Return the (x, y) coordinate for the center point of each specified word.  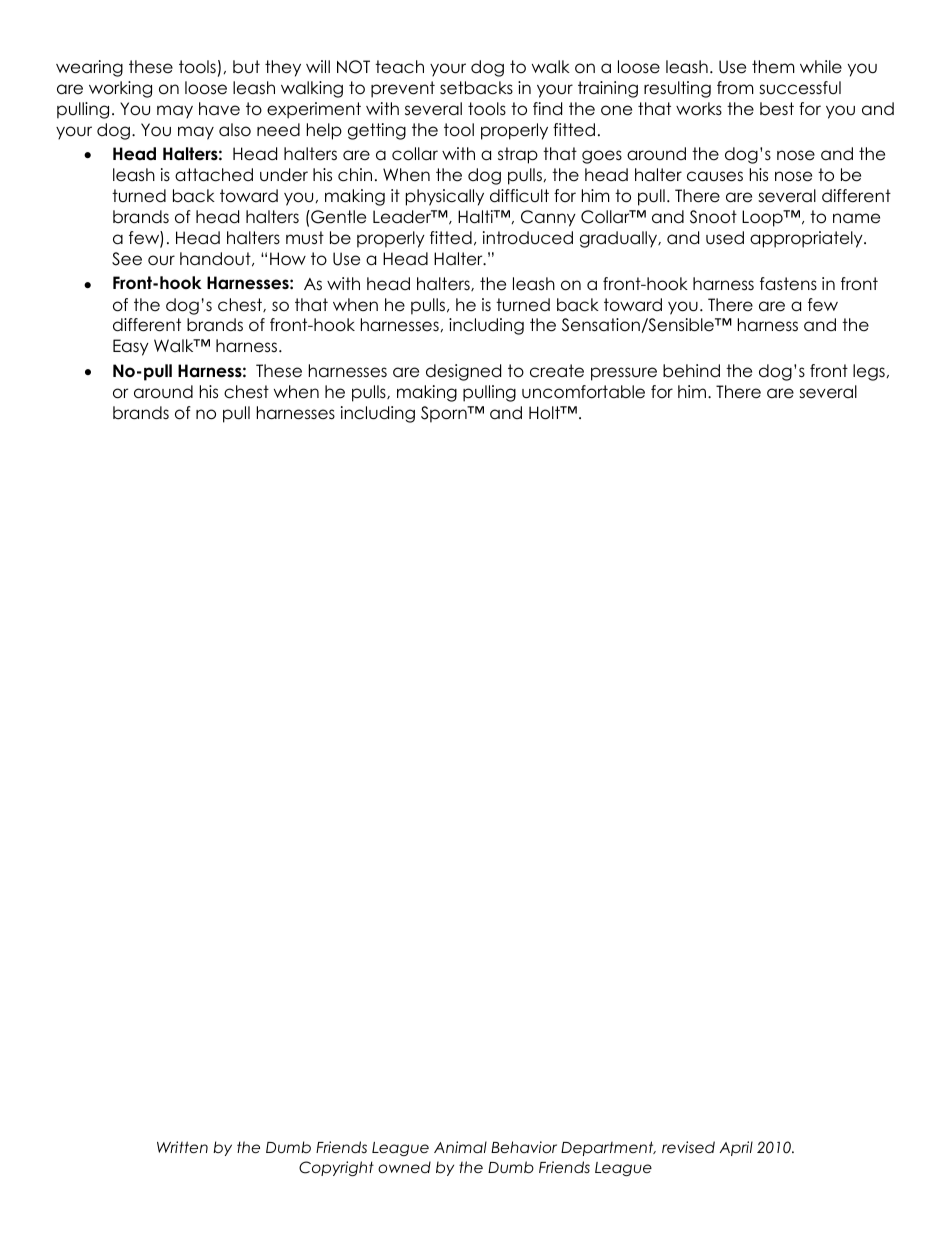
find (547, 109)
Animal (460, 1147)
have (219, 109)
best (777, 109)
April (736, 1148)
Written (182, 1147)
